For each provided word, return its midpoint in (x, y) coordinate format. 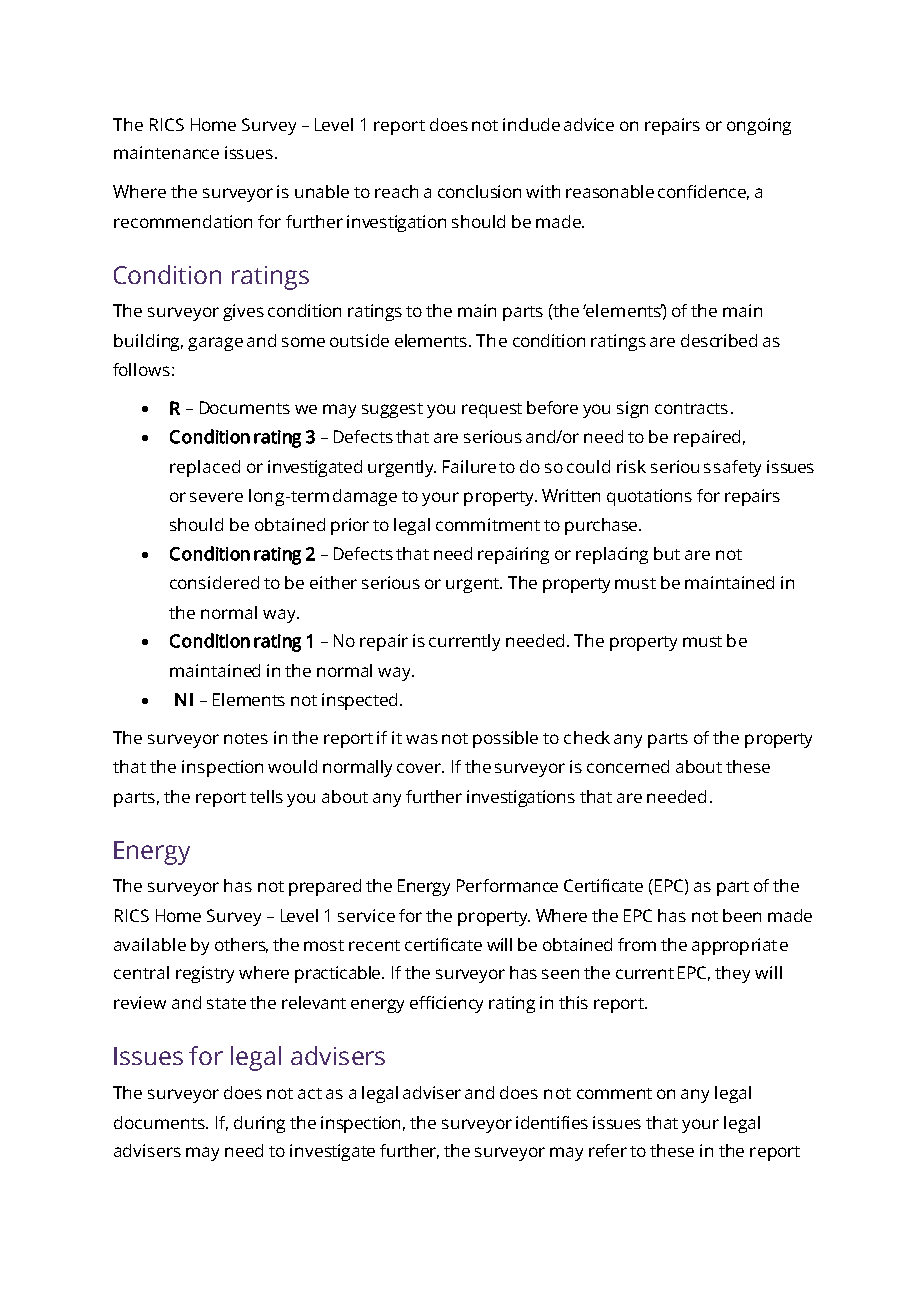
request (492, 410)
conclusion (479, 191)
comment (614, 1093)
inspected (359, 701)
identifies (552, 1122)
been (742, 915)
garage (215, 344)
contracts (691, 408)
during (259, 1124)
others (241, 945)
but (667, 553)
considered (214, 582)
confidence (703, 192)
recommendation (183, 221)
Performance (507, 885)
